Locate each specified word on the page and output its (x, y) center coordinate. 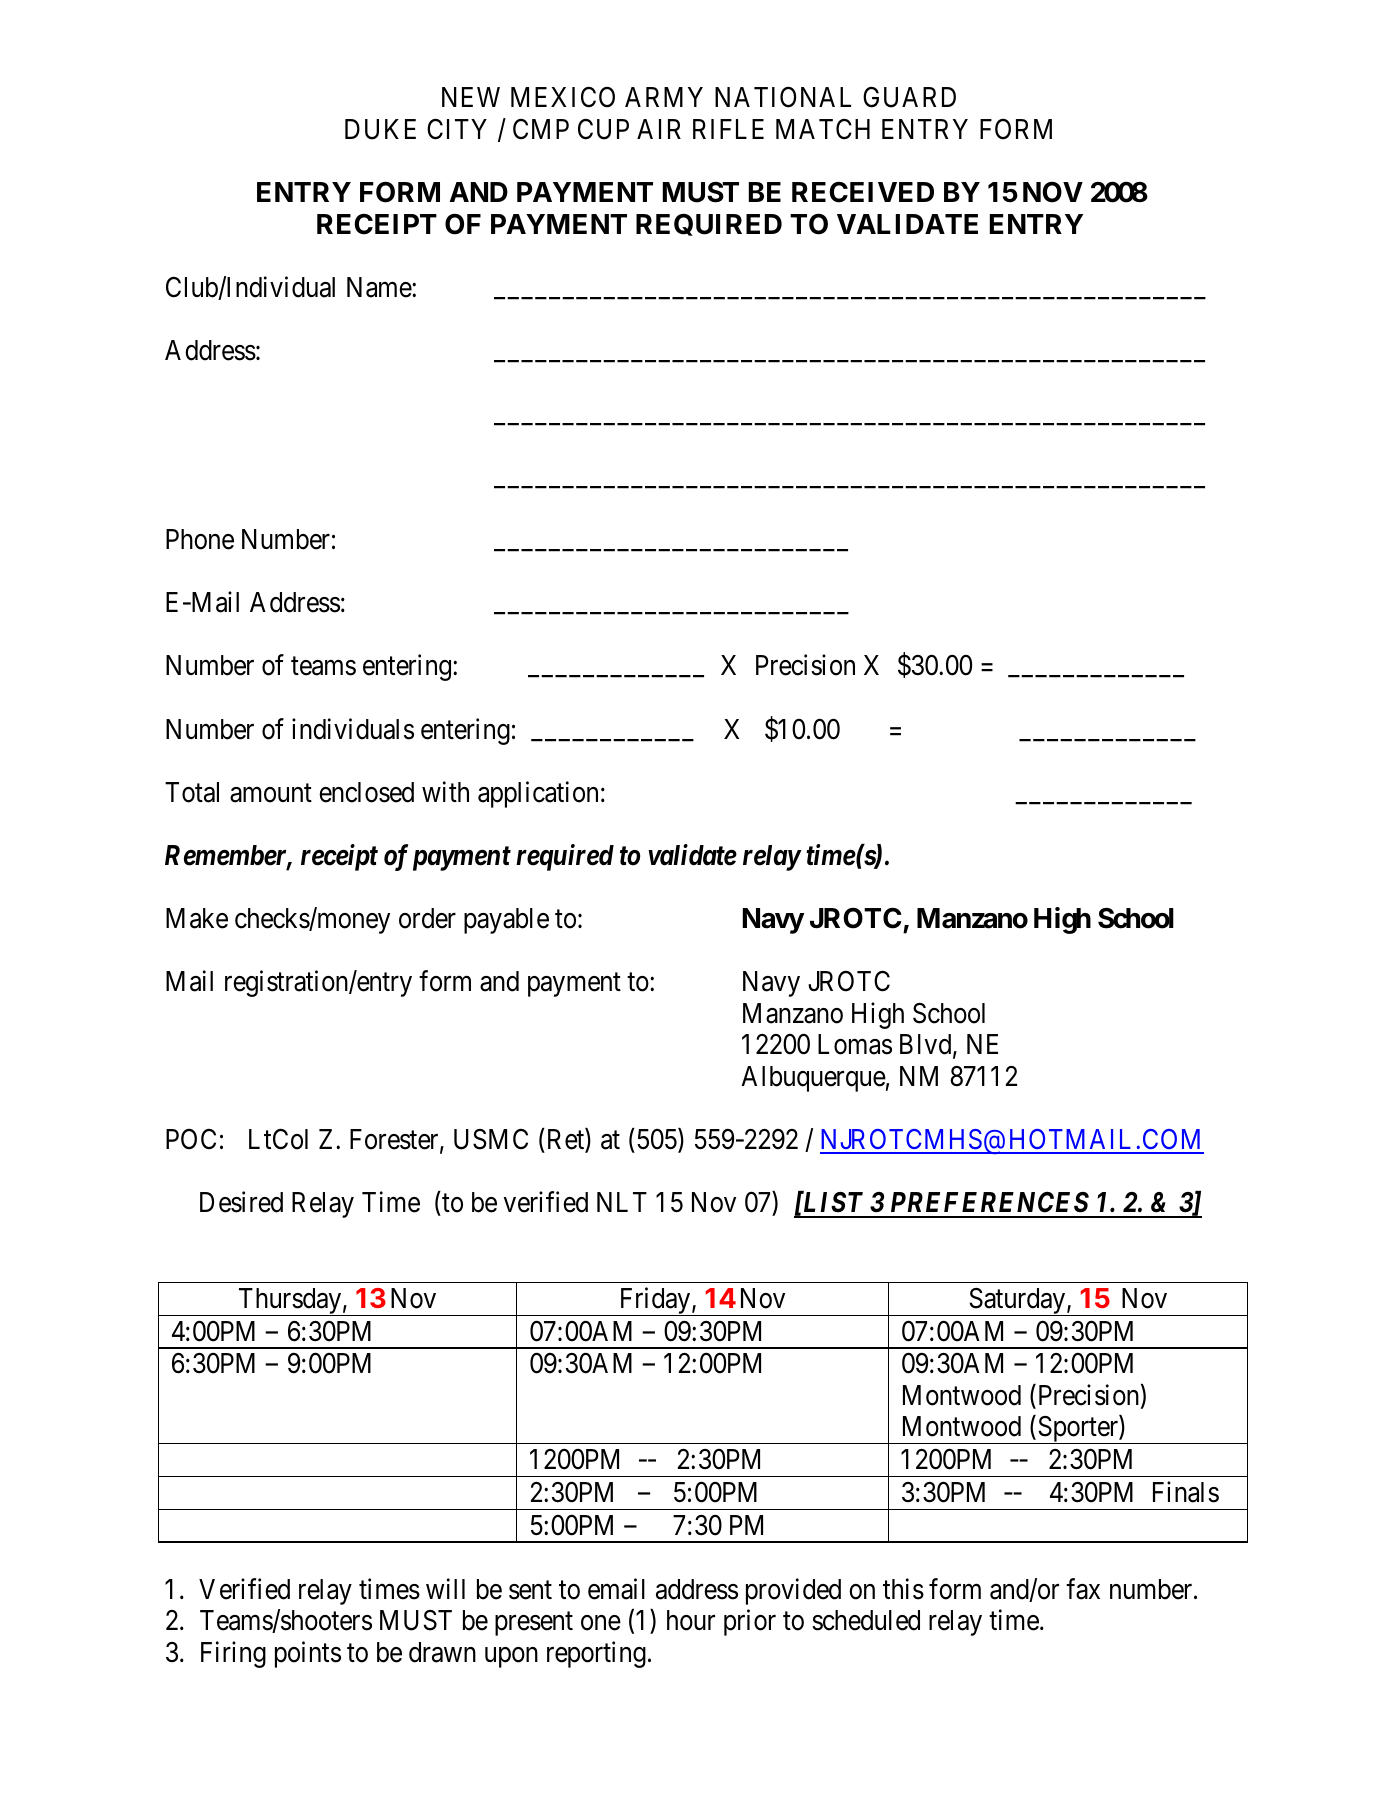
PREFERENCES (990, 1202)
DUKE (380, 129)
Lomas (855, 1044)
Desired (241, 1202)
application (538, 794)
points (308, 1654)
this (903, 1589)
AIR (659, 129)
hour (691, 1620)
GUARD (909, 97)
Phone (200, 539)
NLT (622, 1202)
